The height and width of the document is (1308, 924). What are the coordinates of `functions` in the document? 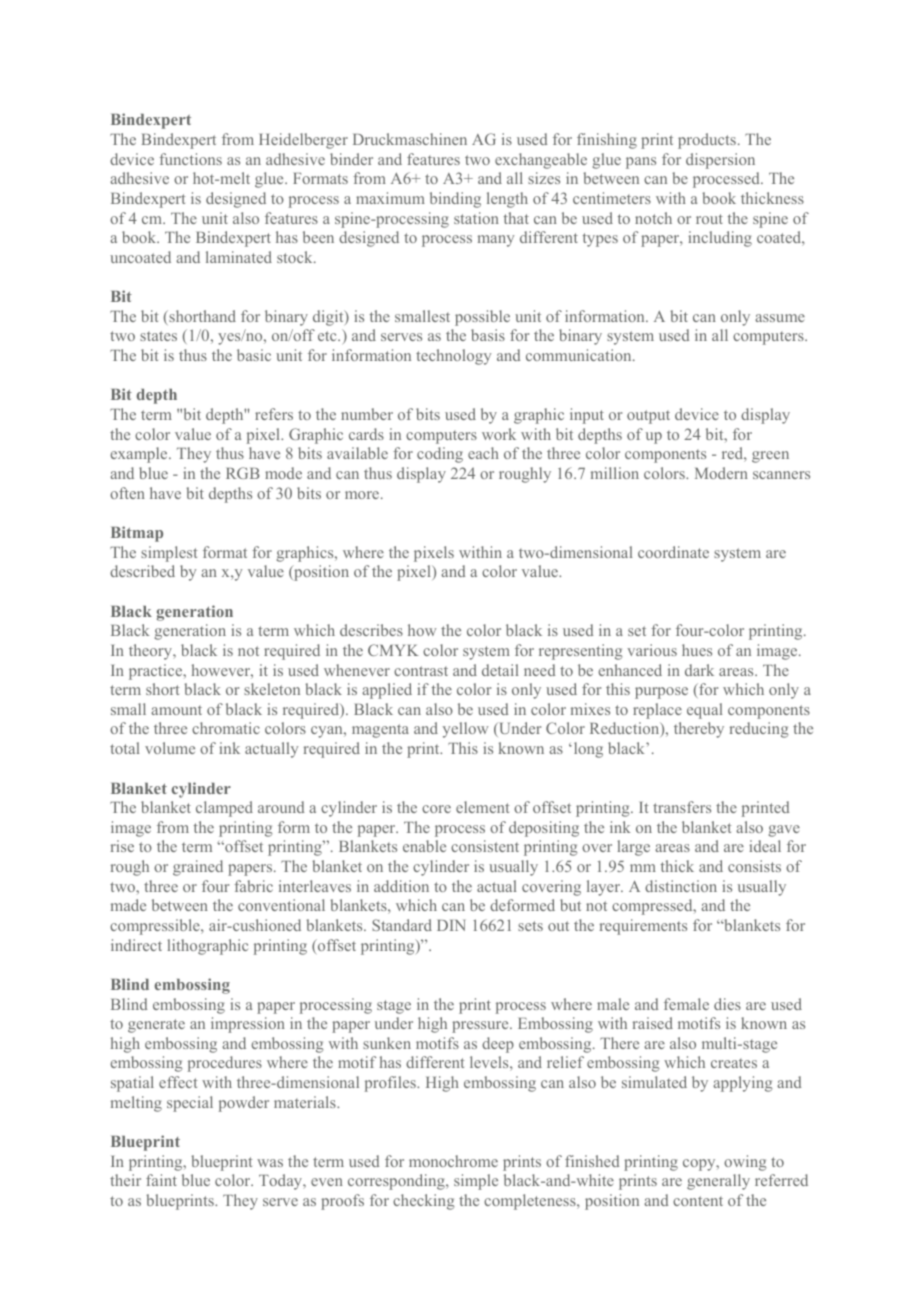 It's located at (190, 159).
